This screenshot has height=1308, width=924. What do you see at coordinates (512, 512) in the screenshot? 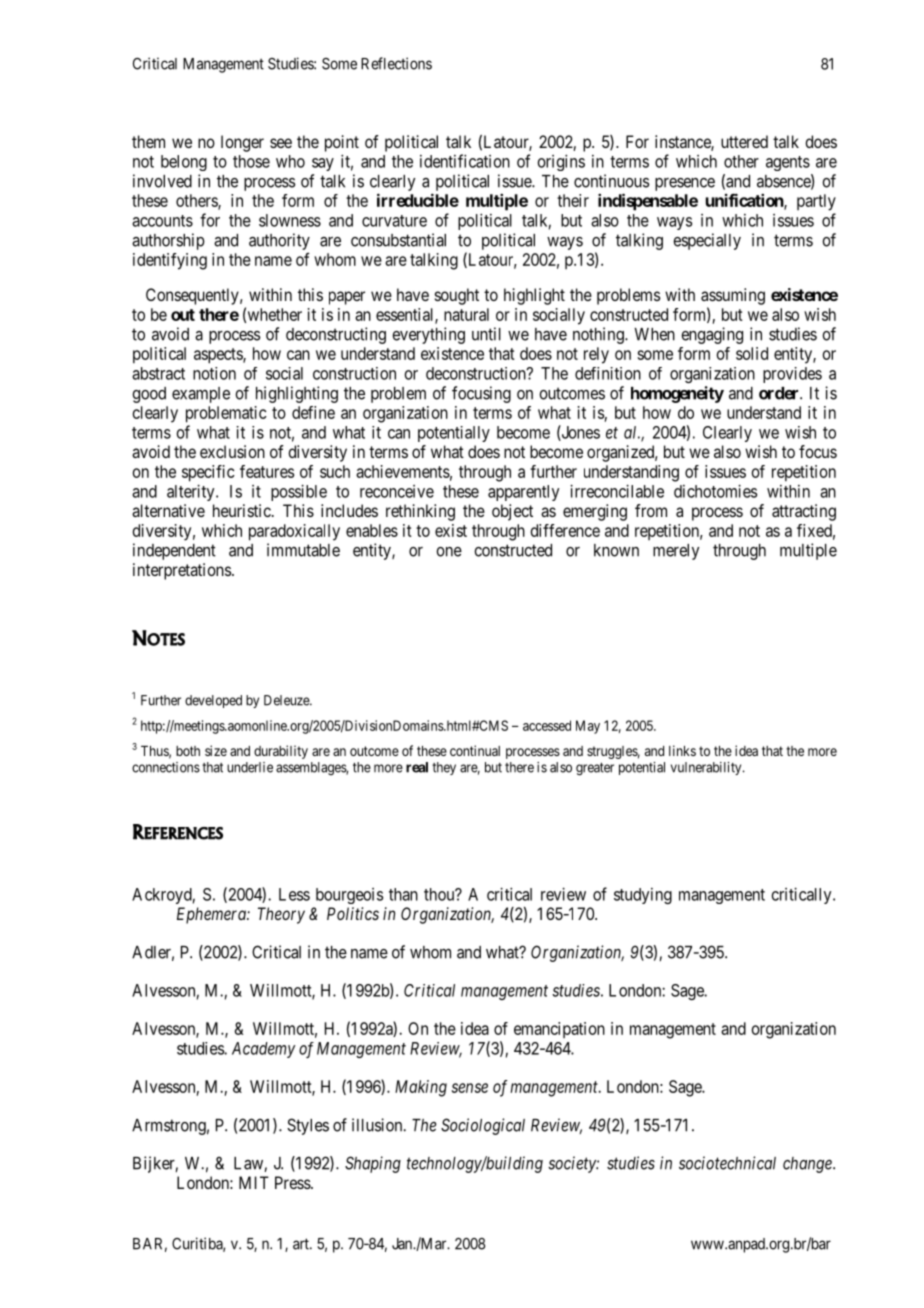
I see `object` at bounding box center [512, 512].
